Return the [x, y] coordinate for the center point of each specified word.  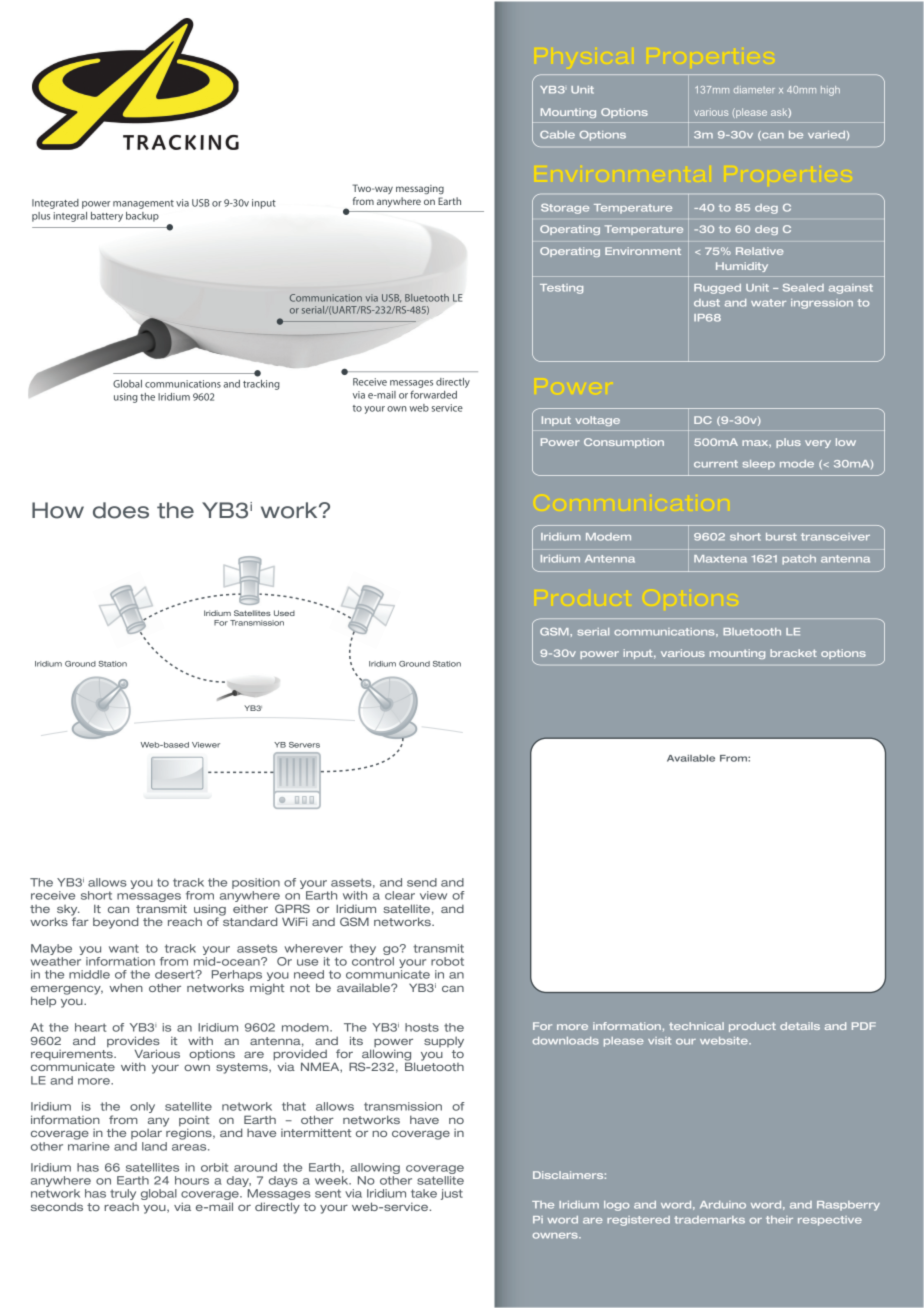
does [121, 510]
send [422, 882]
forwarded [433, 394]
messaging [420, 189]
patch [799, 560]
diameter [754, 89]
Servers [304, 745]
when [126, 987]
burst [781, 537]
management [143, 204]
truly [123, 1194]
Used [284, 613]
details [800, 1026]
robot [447, 961]
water [768, 303]
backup [142, 217]
